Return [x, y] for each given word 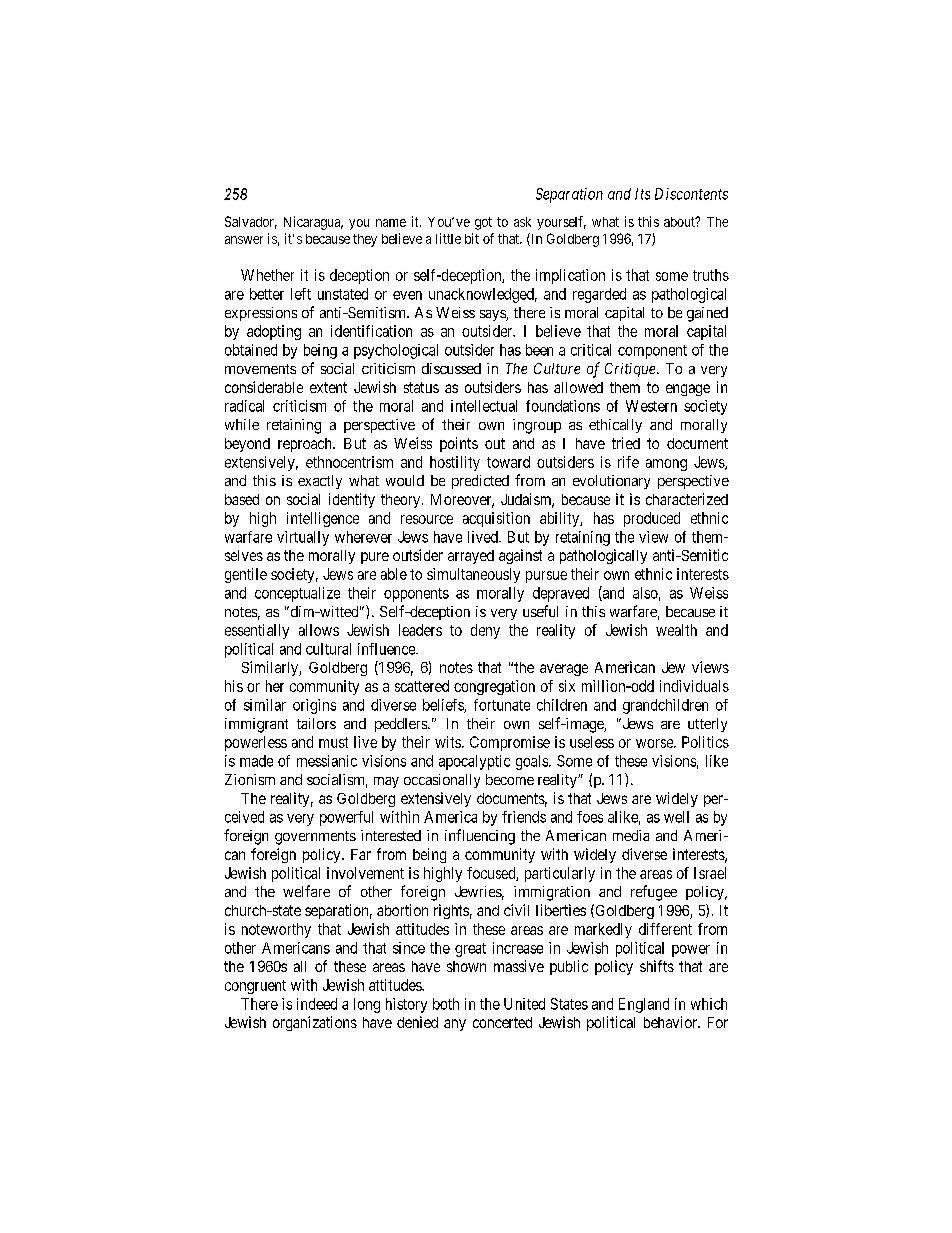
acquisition [496, 519]
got [483, 223]
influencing [480, 837]
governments [315, 838]
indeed [317, 1004]
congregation [494, 687]
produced [652, 519]
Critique [631, 370]
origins [314, 706]
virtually [303, 538]
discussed [451, 368]
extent [328, 387]
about [680, 222]
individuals [694, 686]
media [631, 835]
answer [244, 240]
